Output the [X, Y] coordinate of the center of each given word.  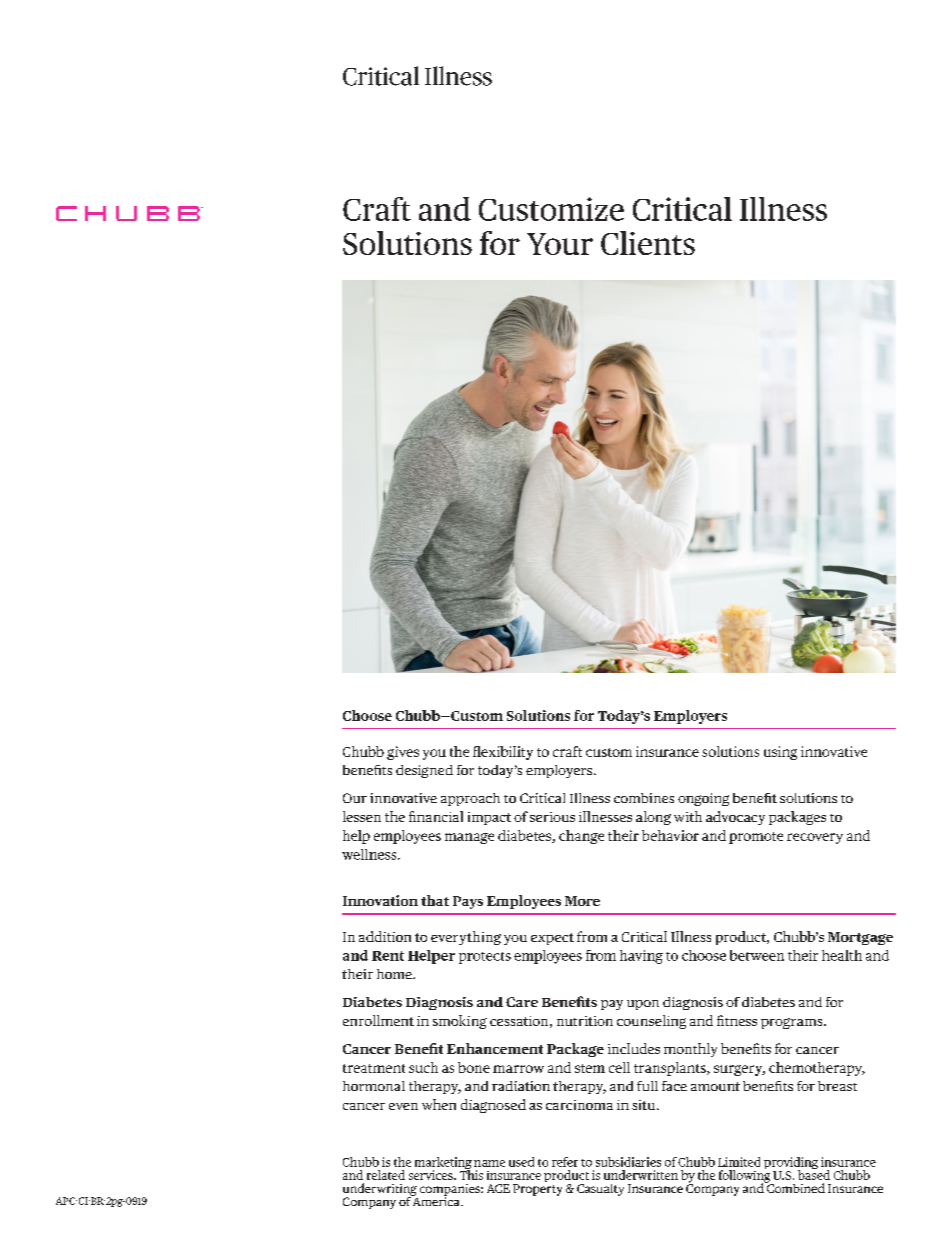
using [780, 753]
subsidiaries [628, 1162]
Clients [648, 243]
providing [791, 1164]
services [432, 1175]
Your [560, 244]
